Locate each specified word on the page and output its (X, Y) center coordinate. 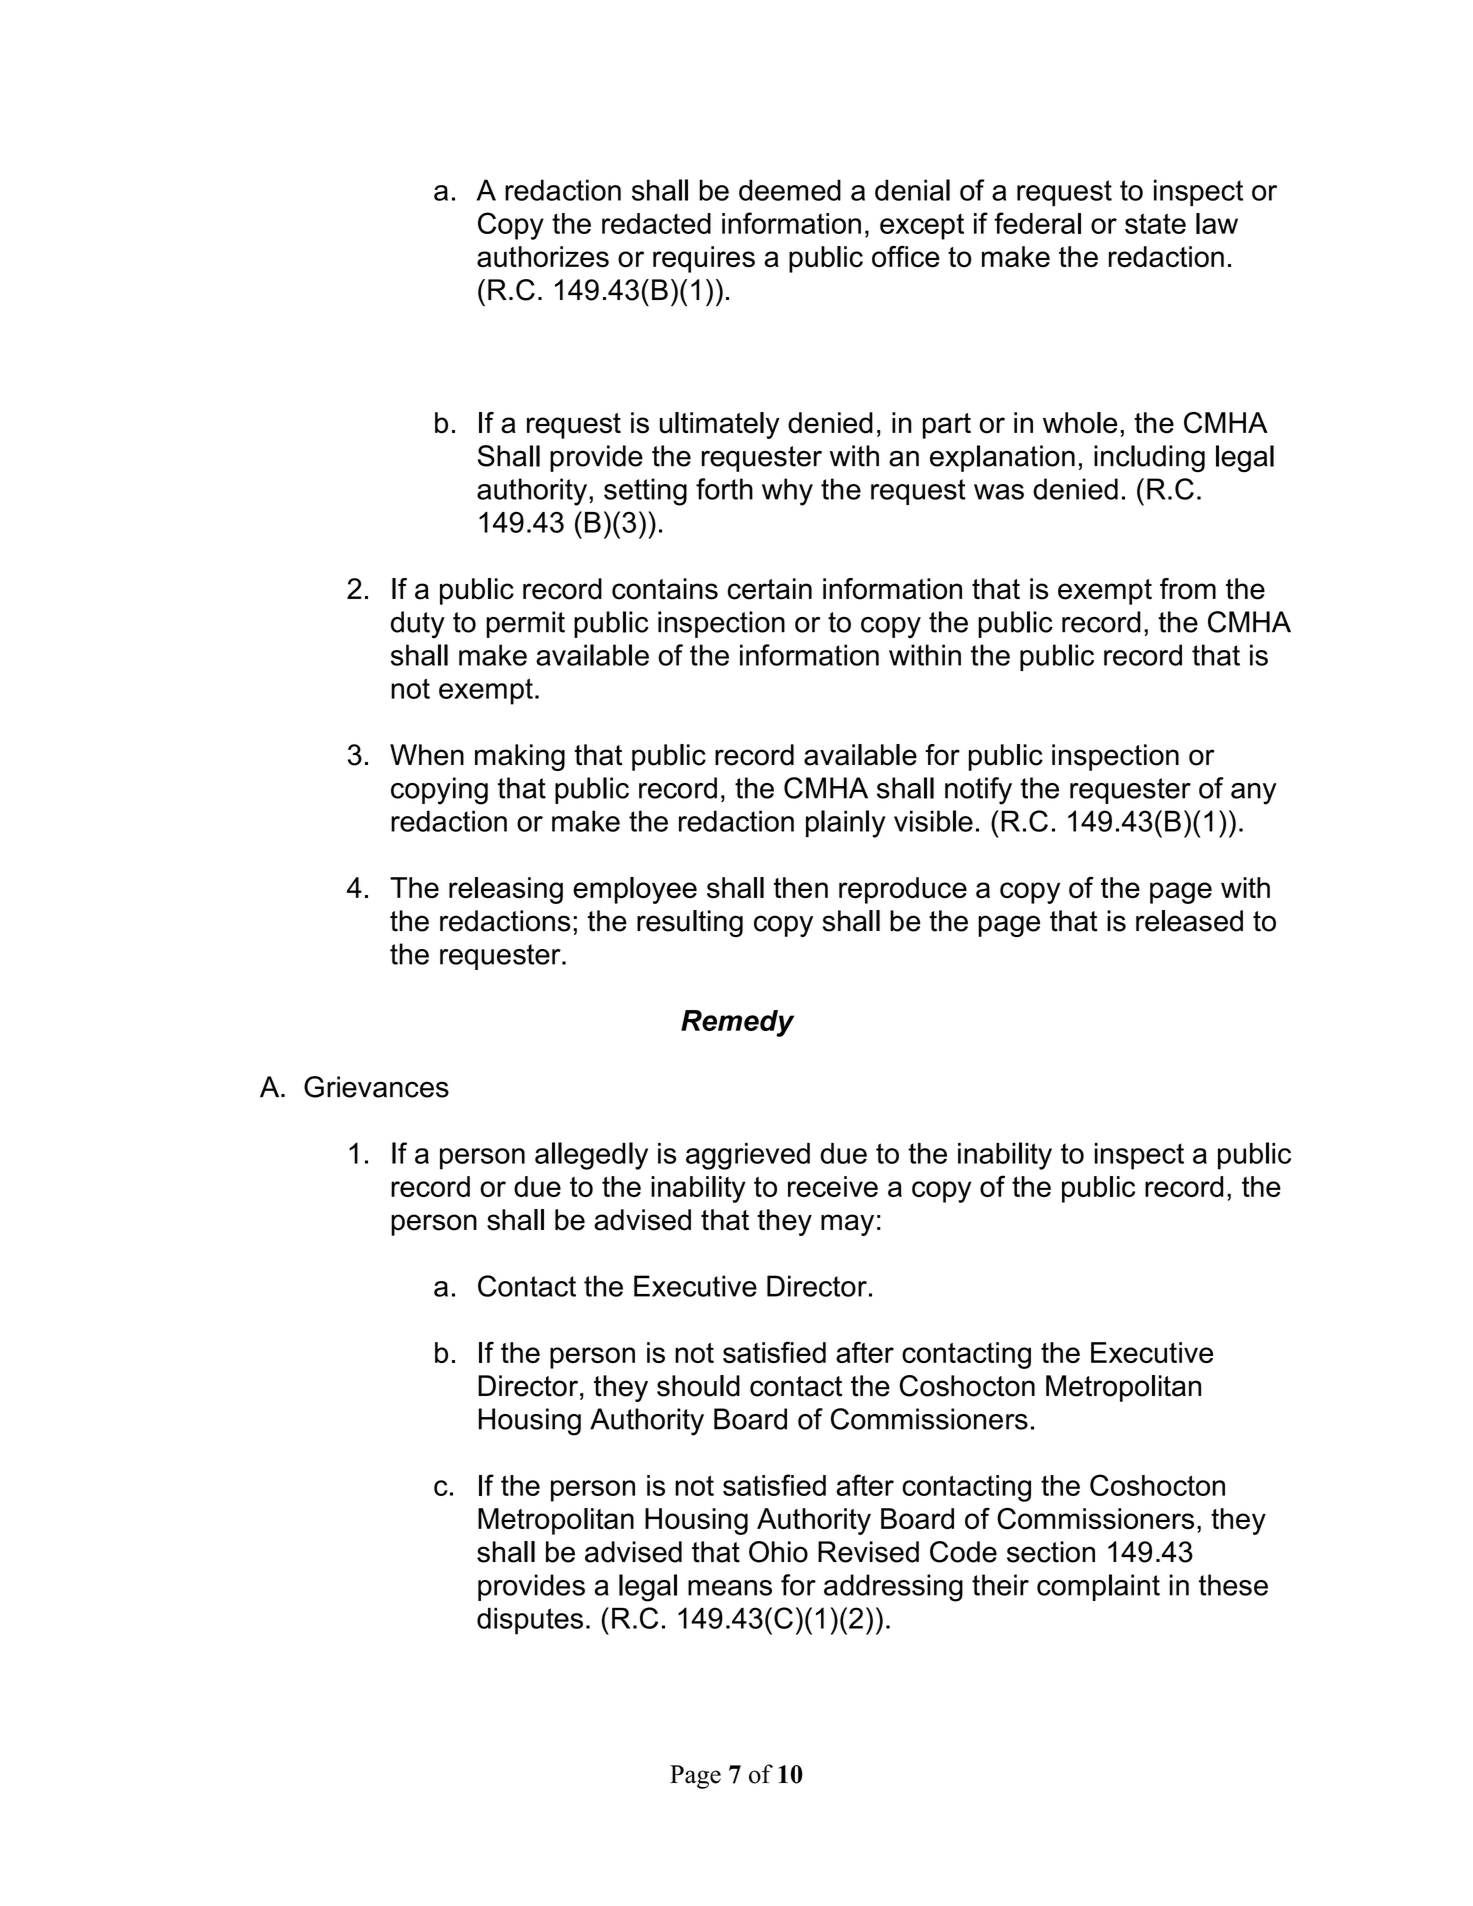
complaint (1098, 1587)
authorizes (543, 257)
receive (833, 1186)
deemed (790, 190)
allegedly (591, 1156)
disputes (530, 1621)
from (1188, 589)
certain (770, 589)
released (1189, 921)
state (1155, 223)
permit (525, 624)
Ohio (778, 1552)
